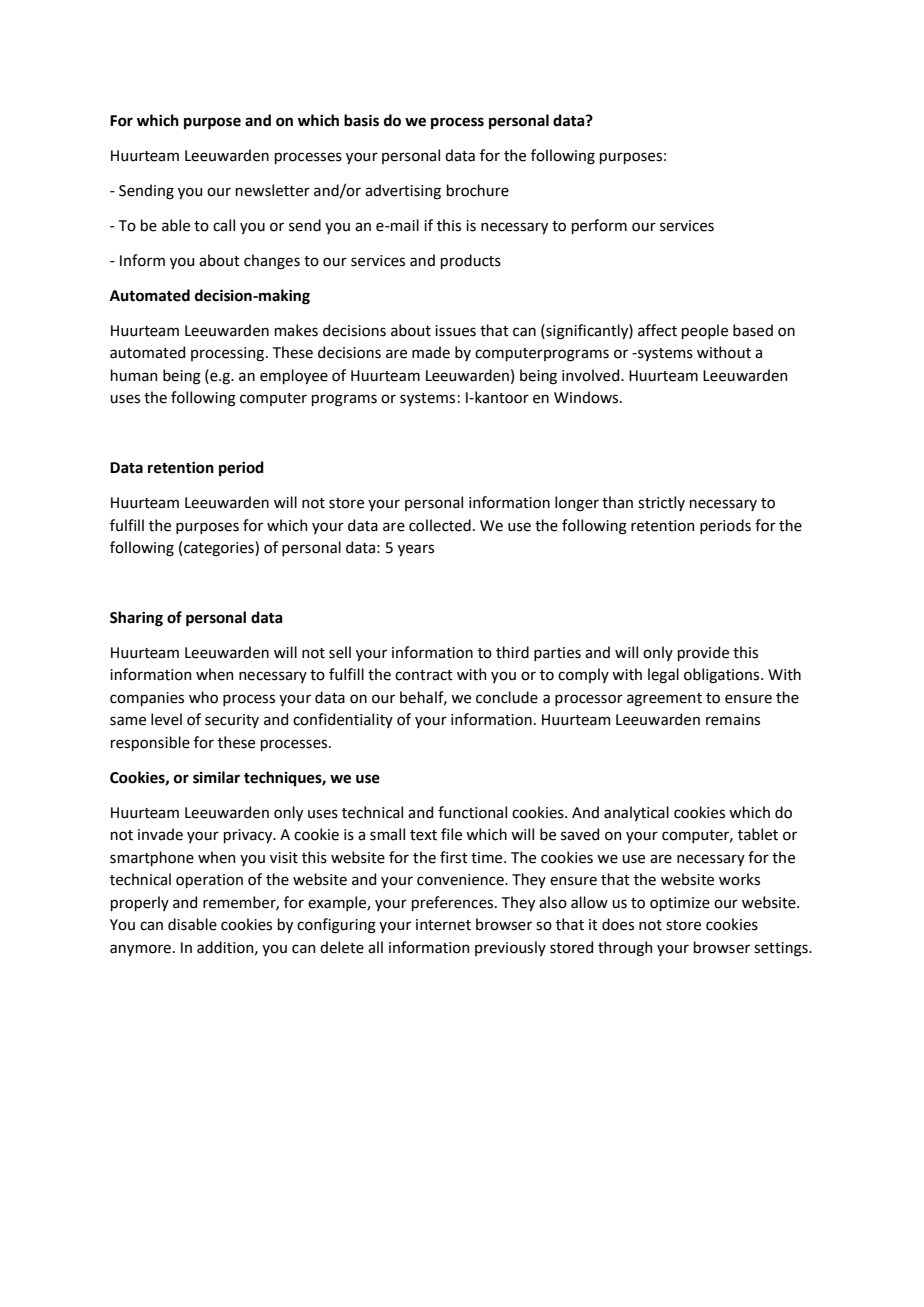 The width and height of the image is (924, 1307). I want to click on advertising, so click(403, 192).
